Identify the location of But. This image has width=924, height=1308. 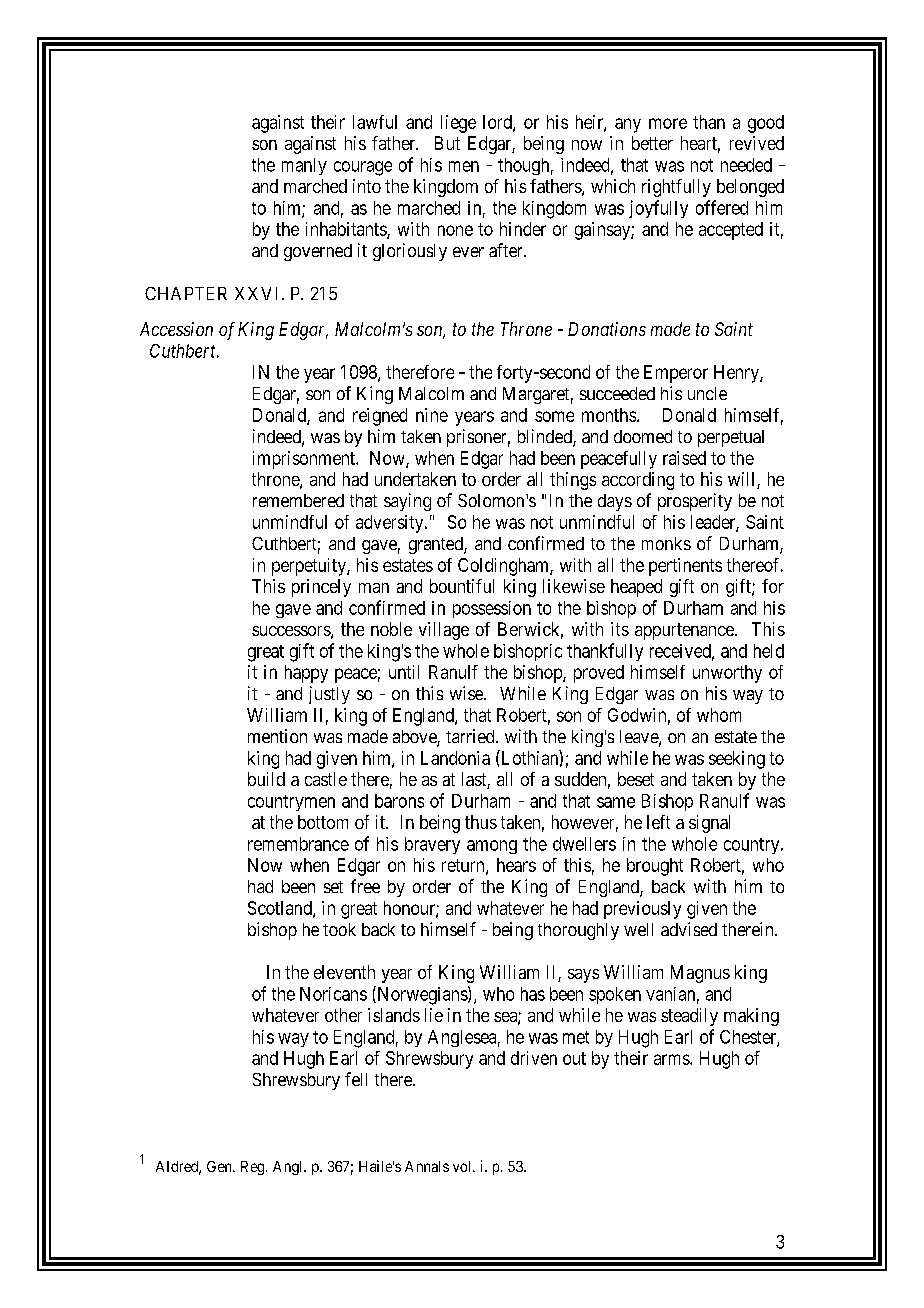
(447, 143).
